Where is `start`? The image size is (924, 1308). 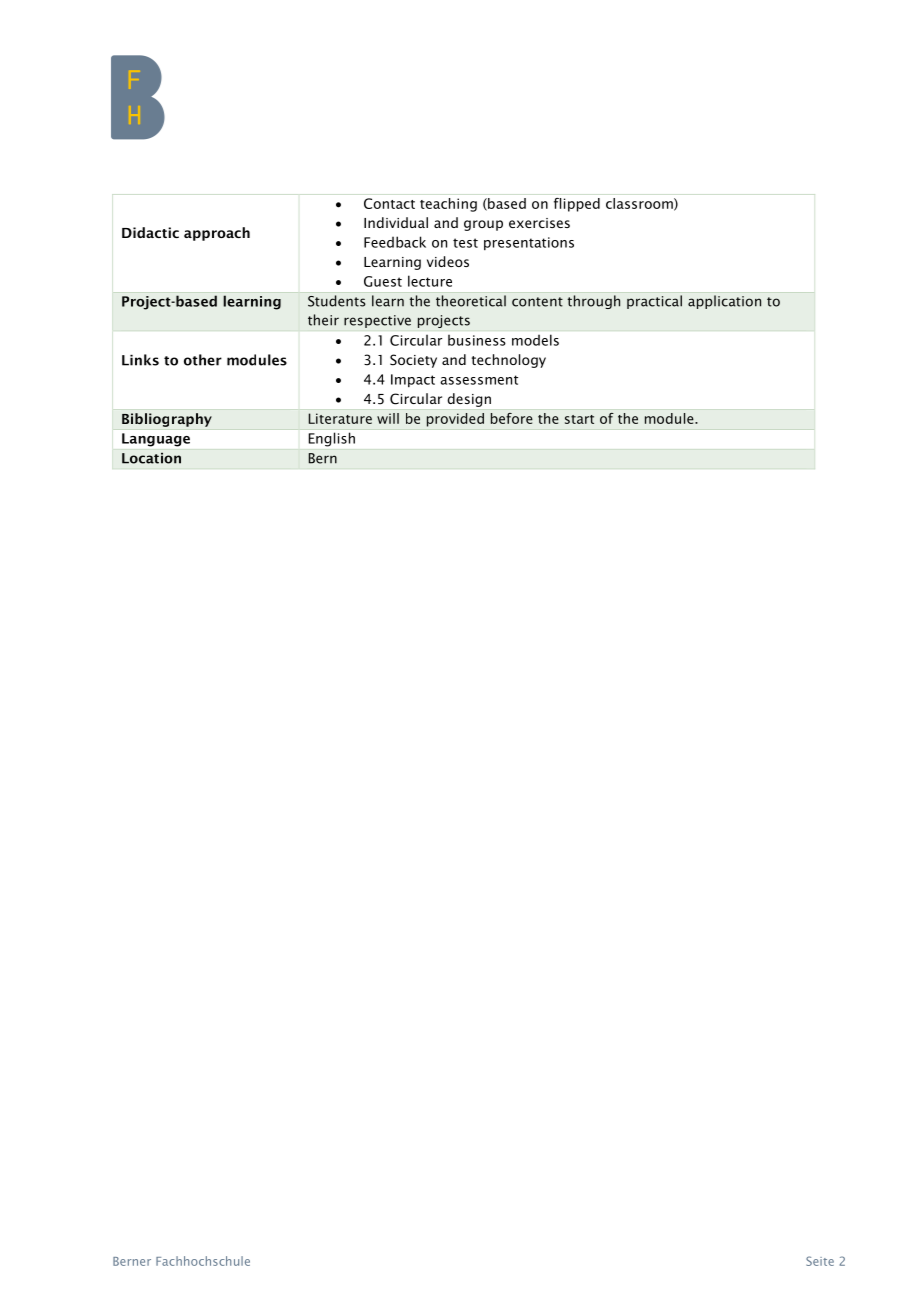 start is located at coordinates (579, 419).
